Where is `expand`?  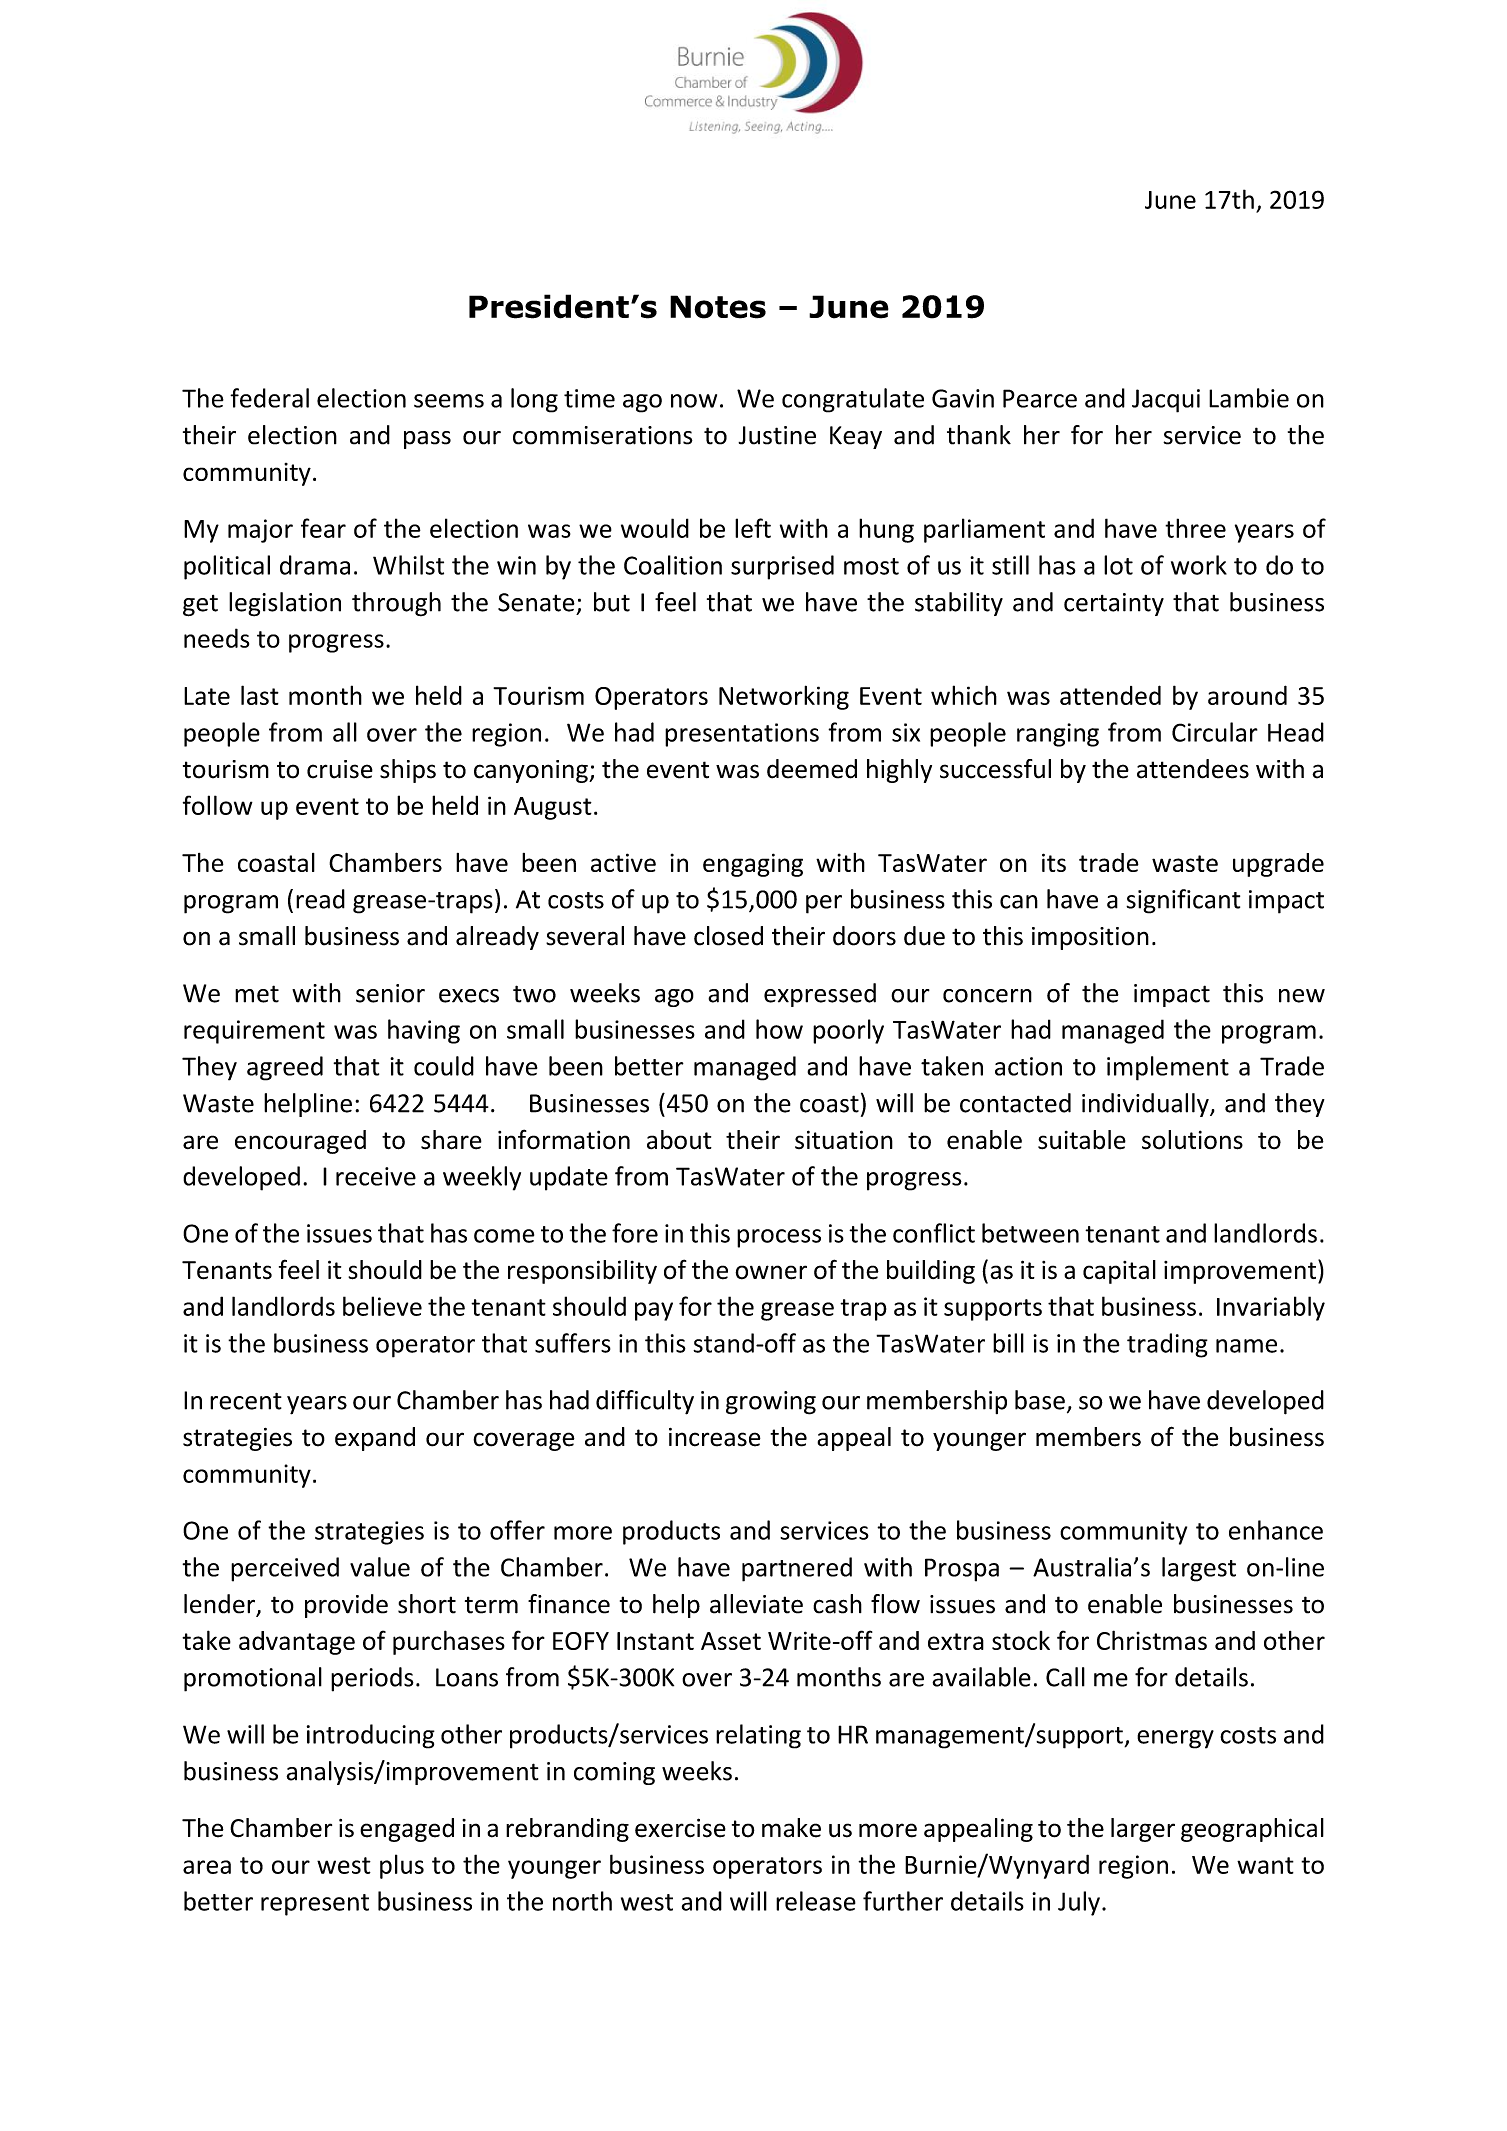
expand is located at coordinates (375, 1439).
